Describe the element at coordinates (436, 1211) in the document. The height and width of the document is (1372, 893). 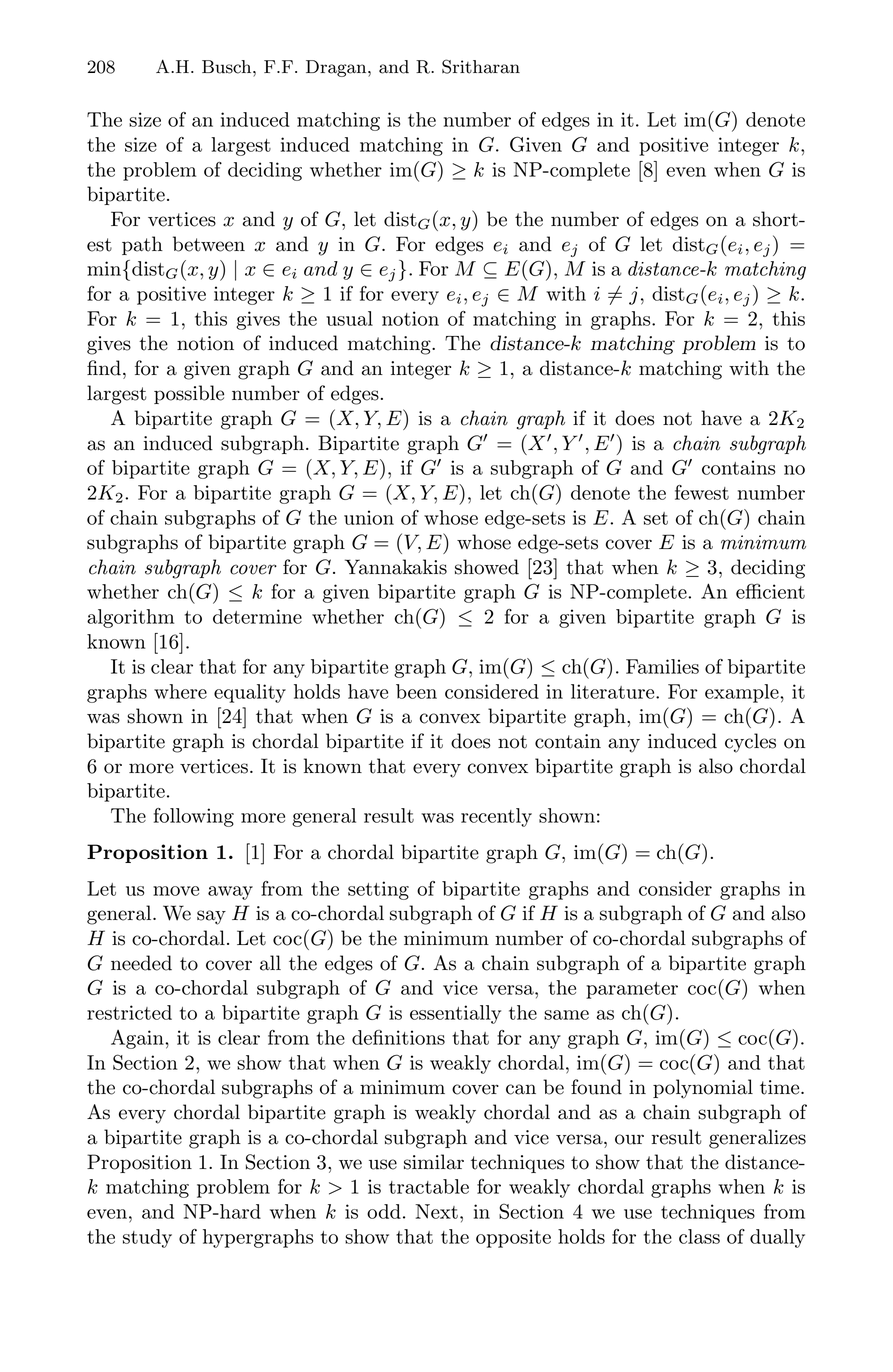
I see `Next` at that location.
